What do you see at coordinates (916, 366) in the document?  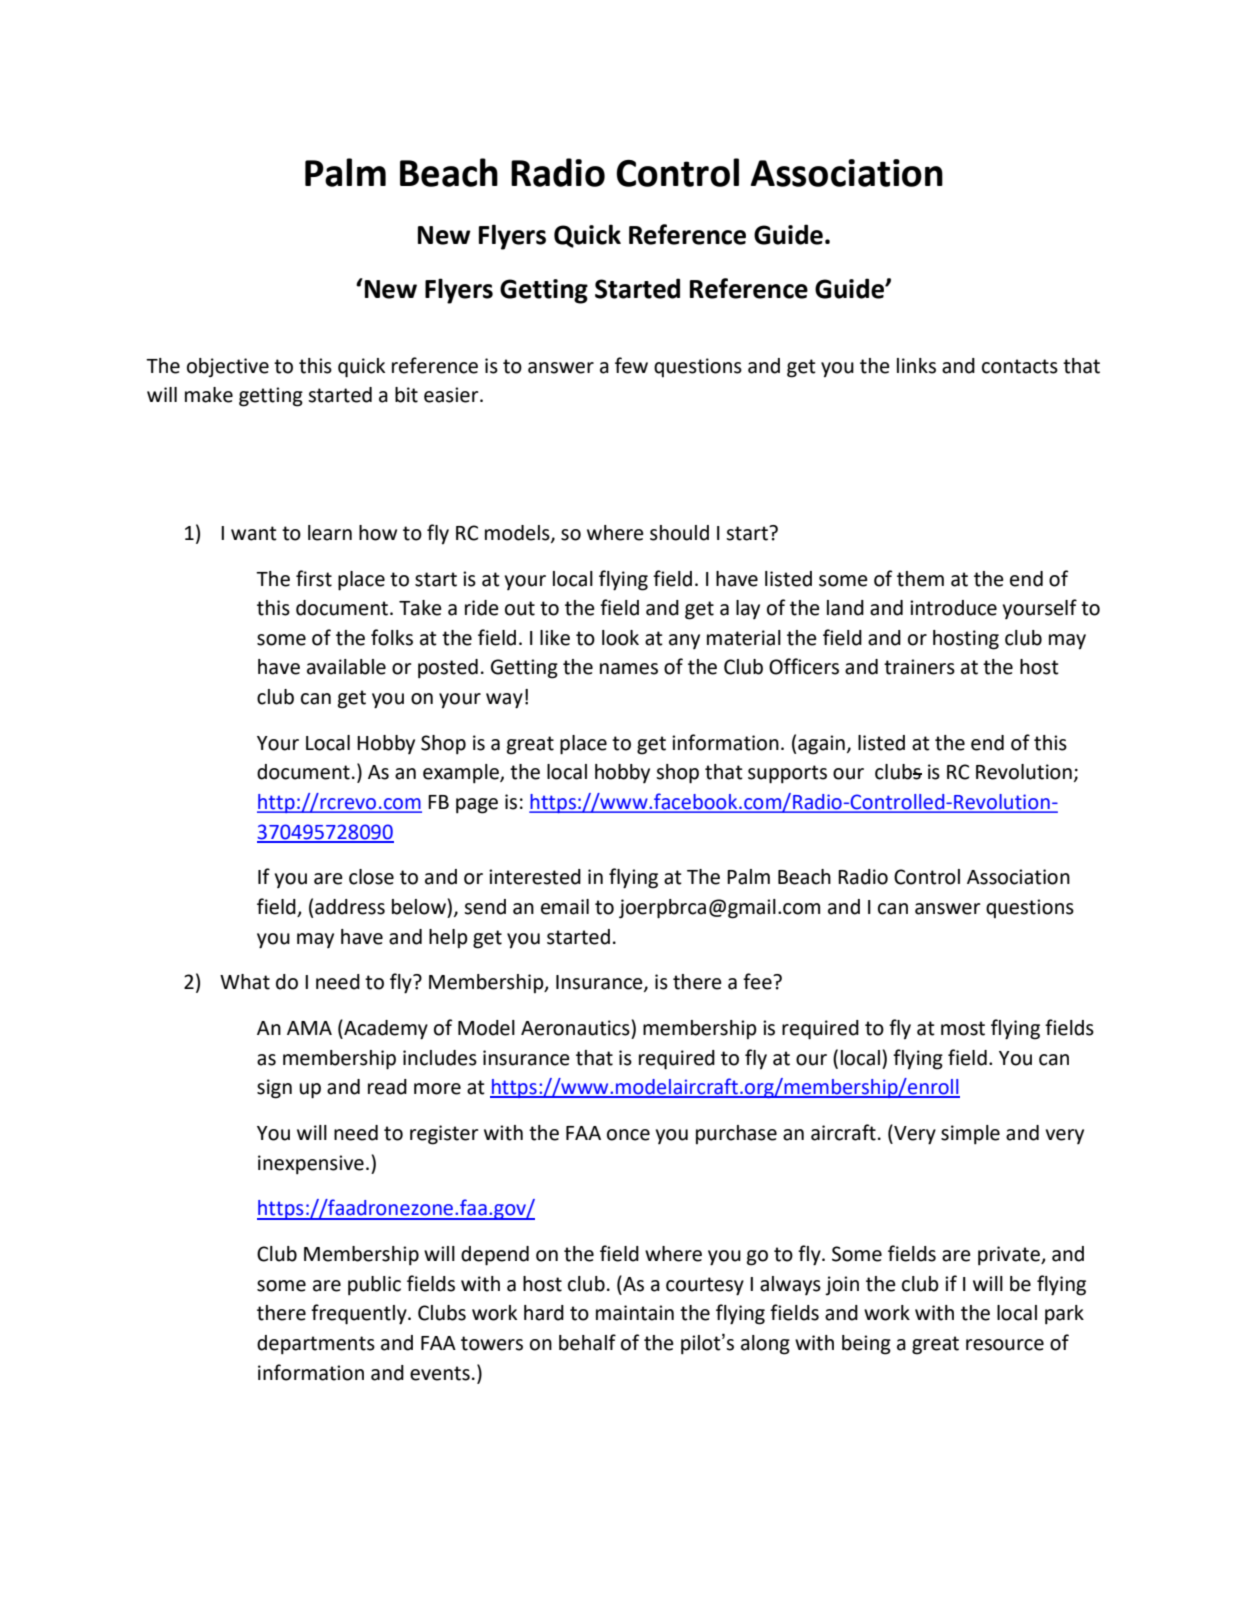 I see `links` at bounding box center [916, 366].
